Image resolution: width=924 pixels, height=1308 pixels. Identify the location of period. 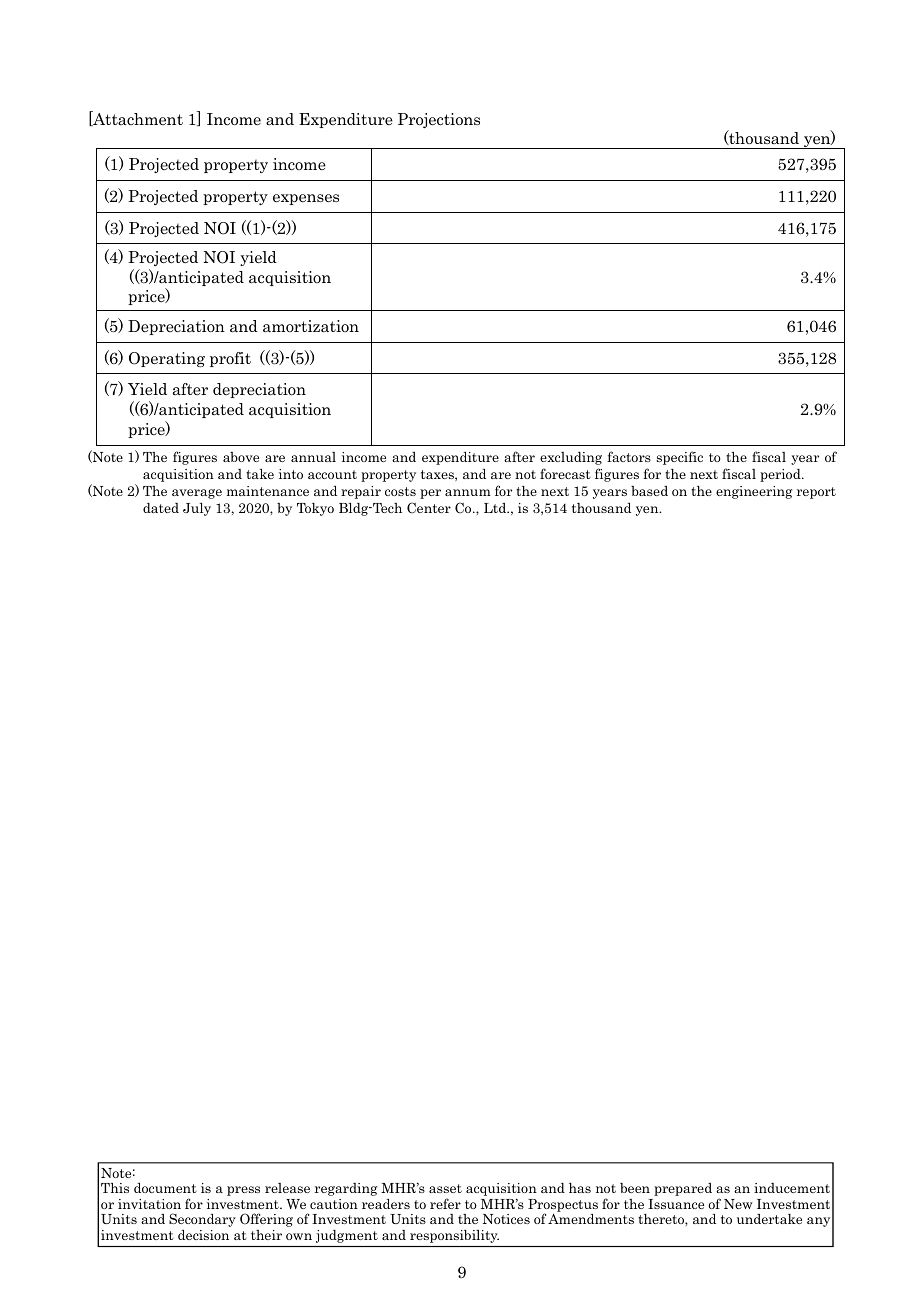
(781, 475).
